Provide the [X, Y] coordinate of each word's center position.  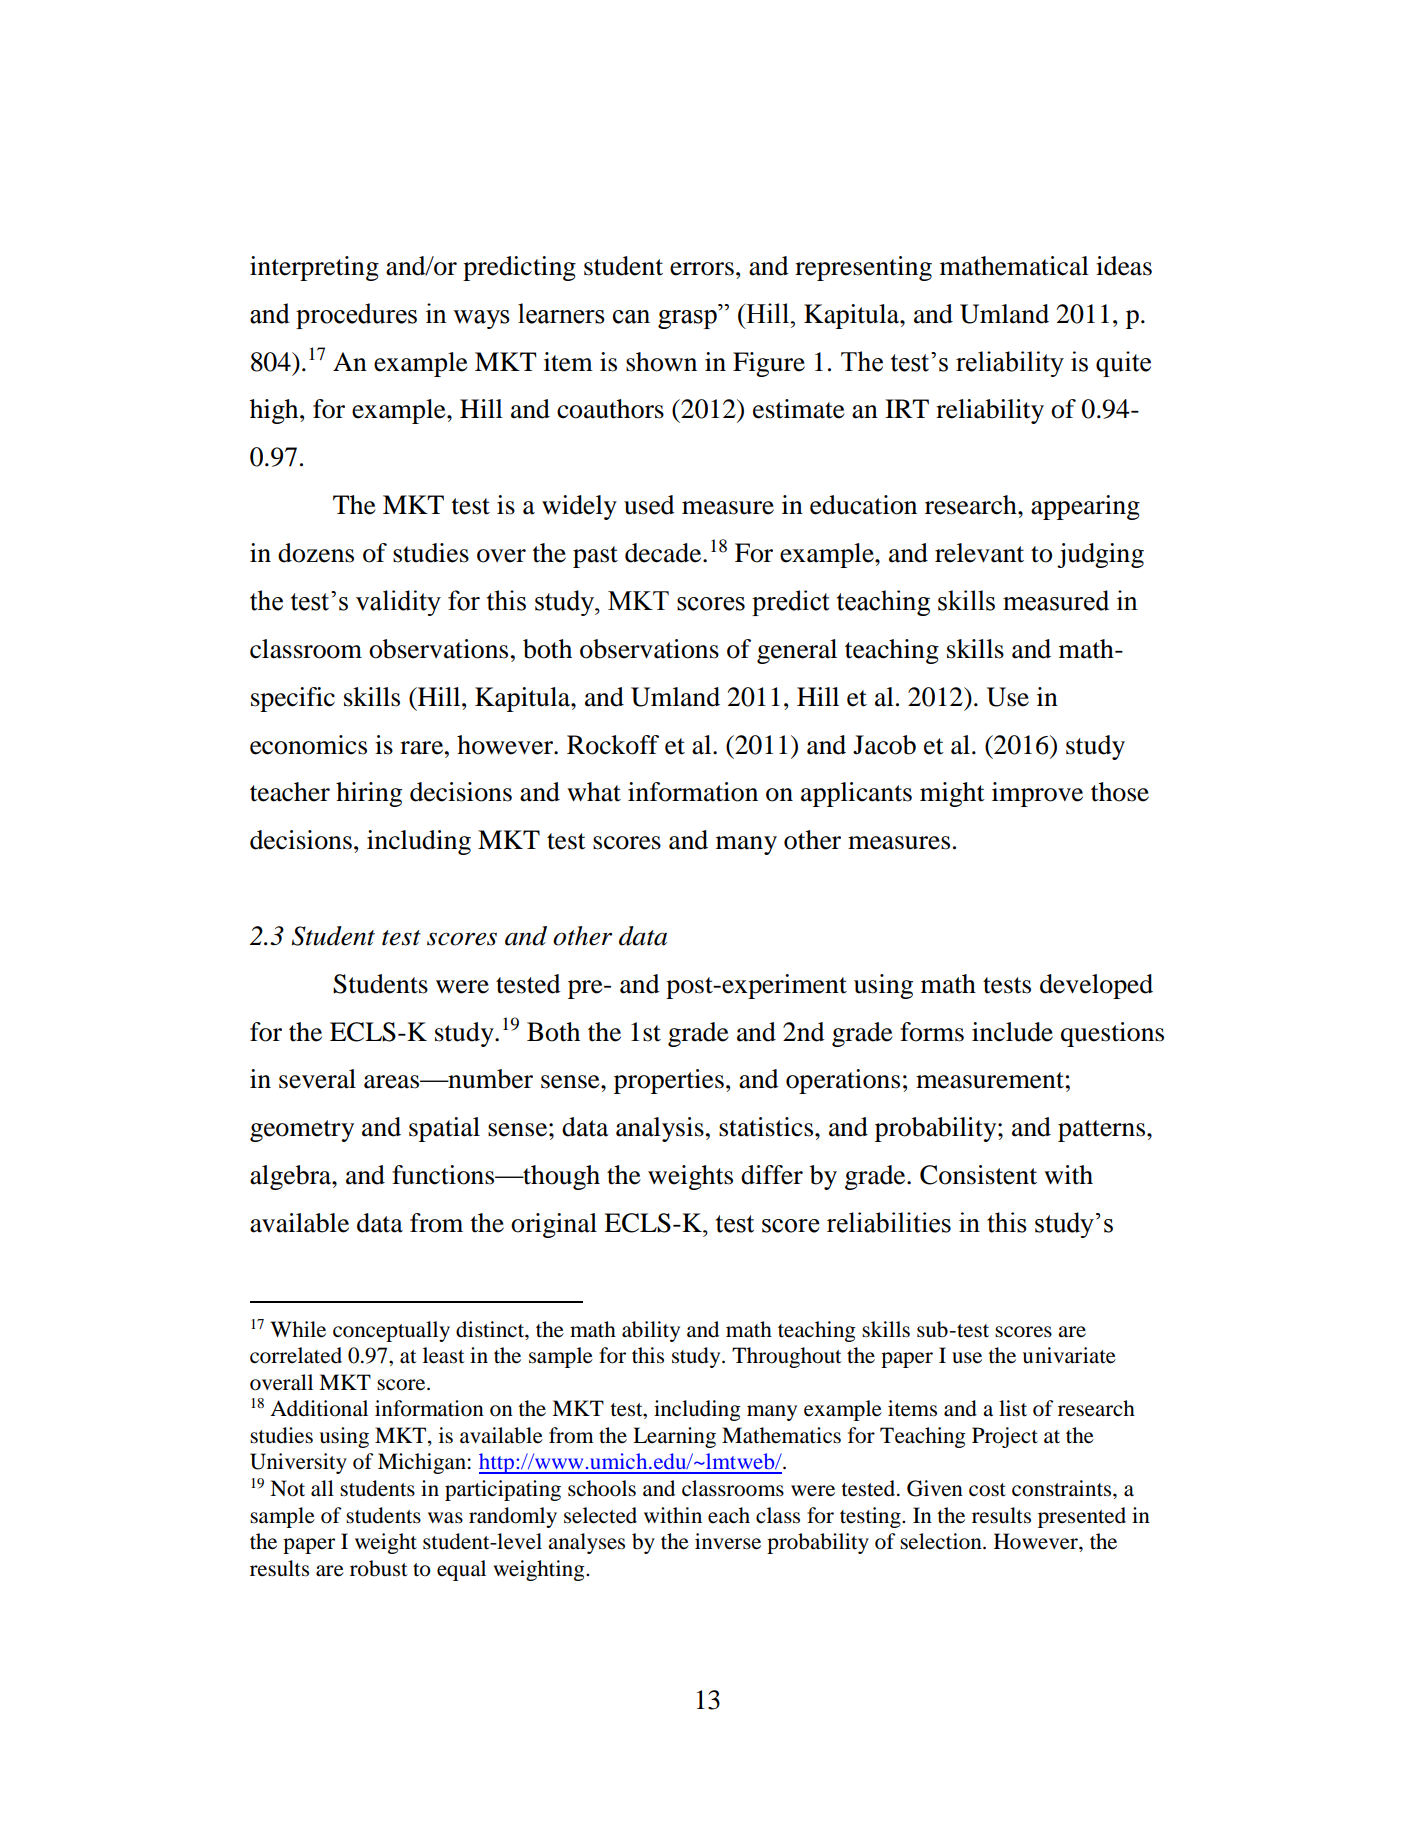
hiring [369, 794]
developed [1096, 986]
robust [379, 1568]
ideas [1124, 266]
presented [1082, 1517]
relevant [979, 553]
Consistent [978, 1175]
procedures [356, 316]
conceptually [391, 1331]
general [797, 651]
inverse [728, 1541]
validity [398, 603]
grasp [687, 319]
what [594, 792]
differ [772, 1175]
